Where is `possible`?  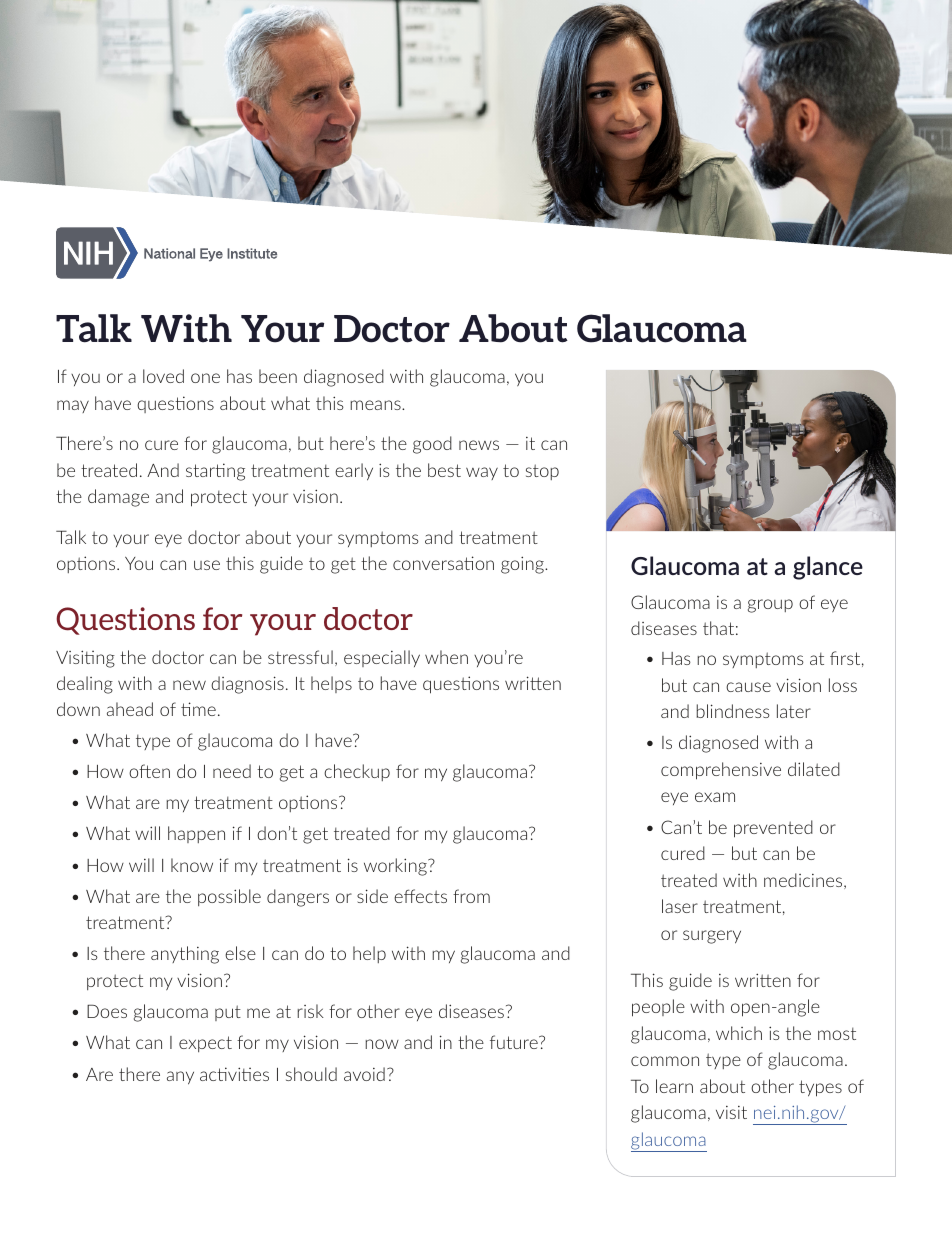 possible is located at coordinates (229, 897).
